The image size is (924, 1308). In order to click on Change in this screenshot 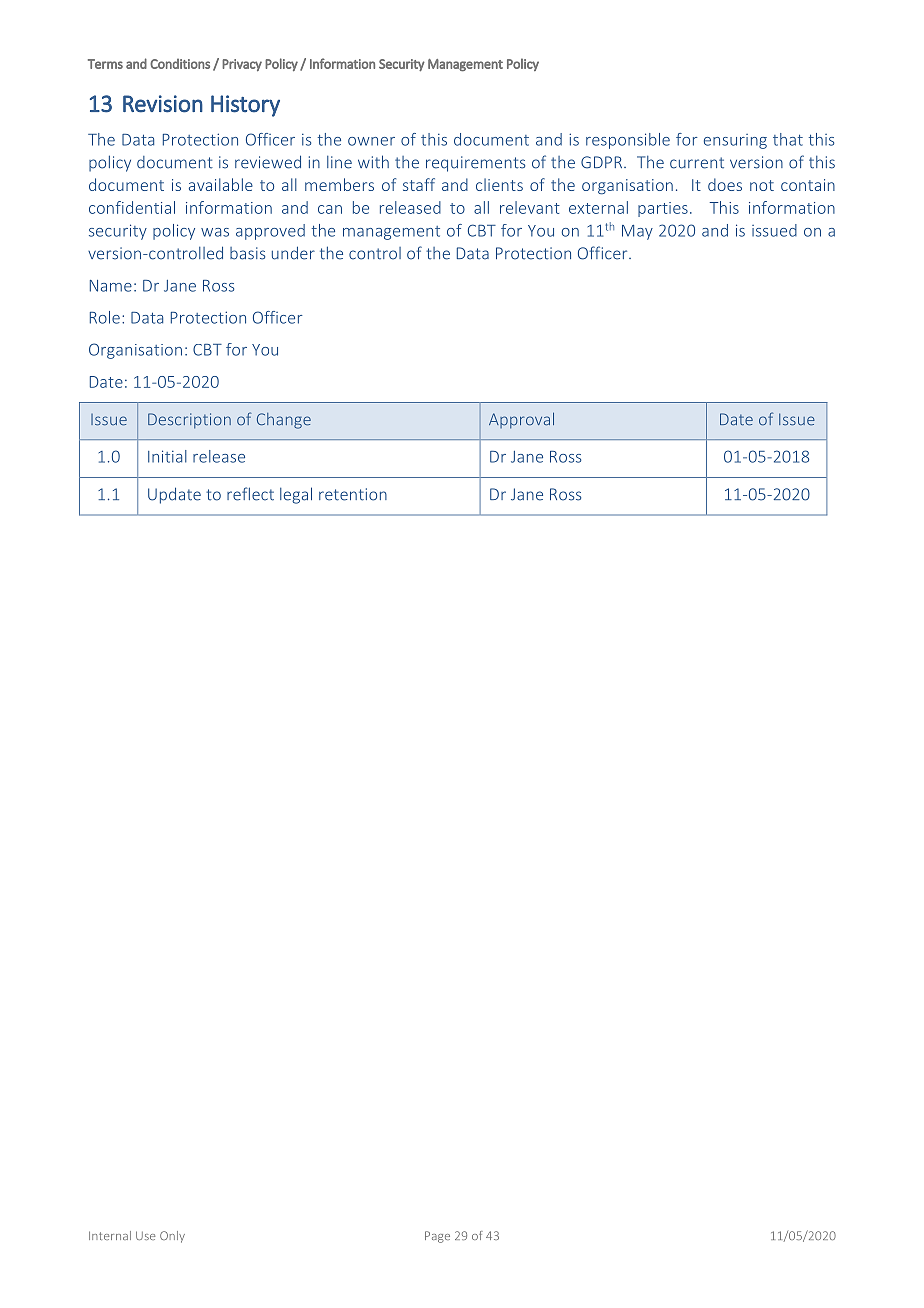, I will do `click(284, 421)`.
